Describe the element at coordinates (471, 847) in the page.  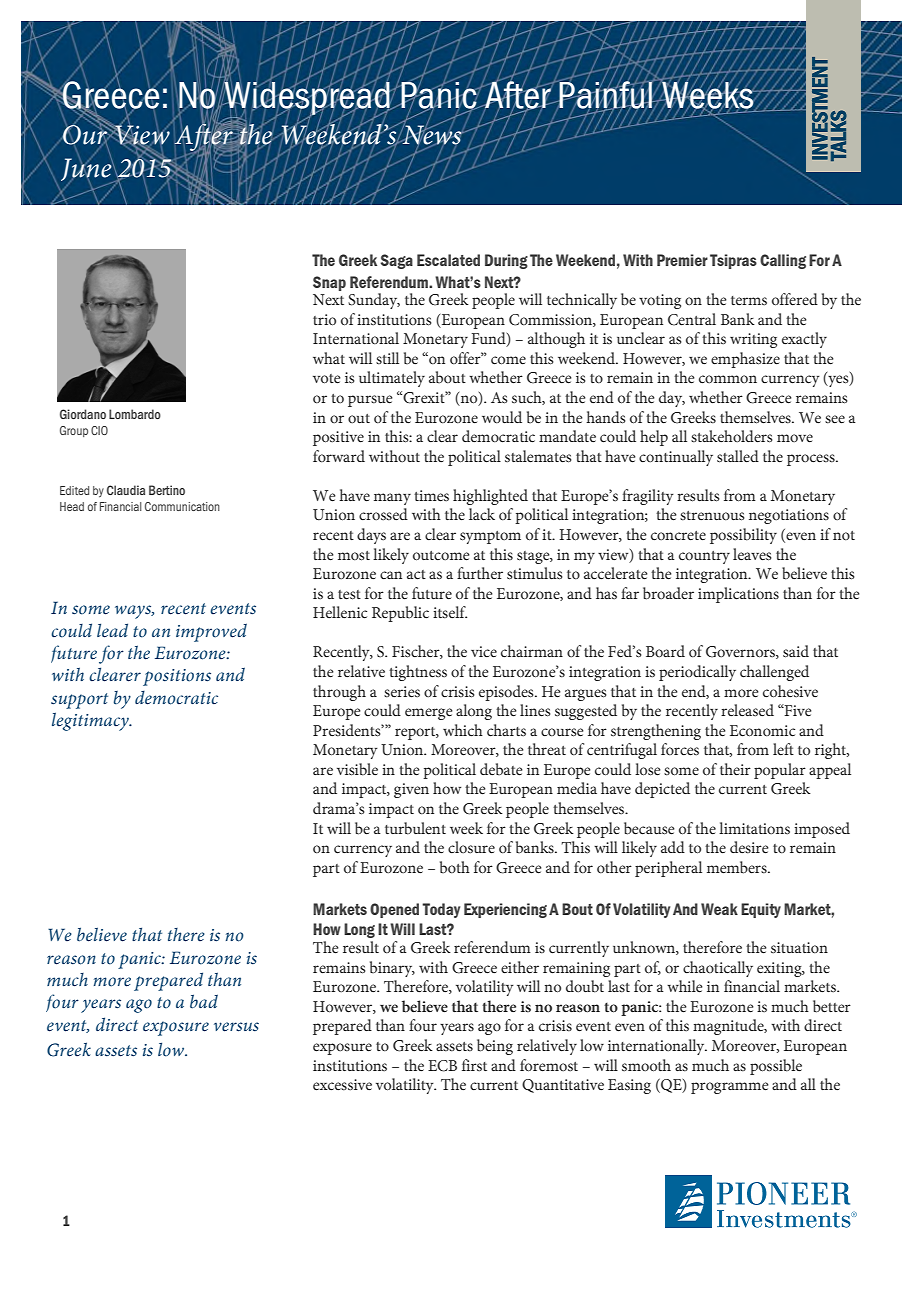
I see `closure` at that location.
